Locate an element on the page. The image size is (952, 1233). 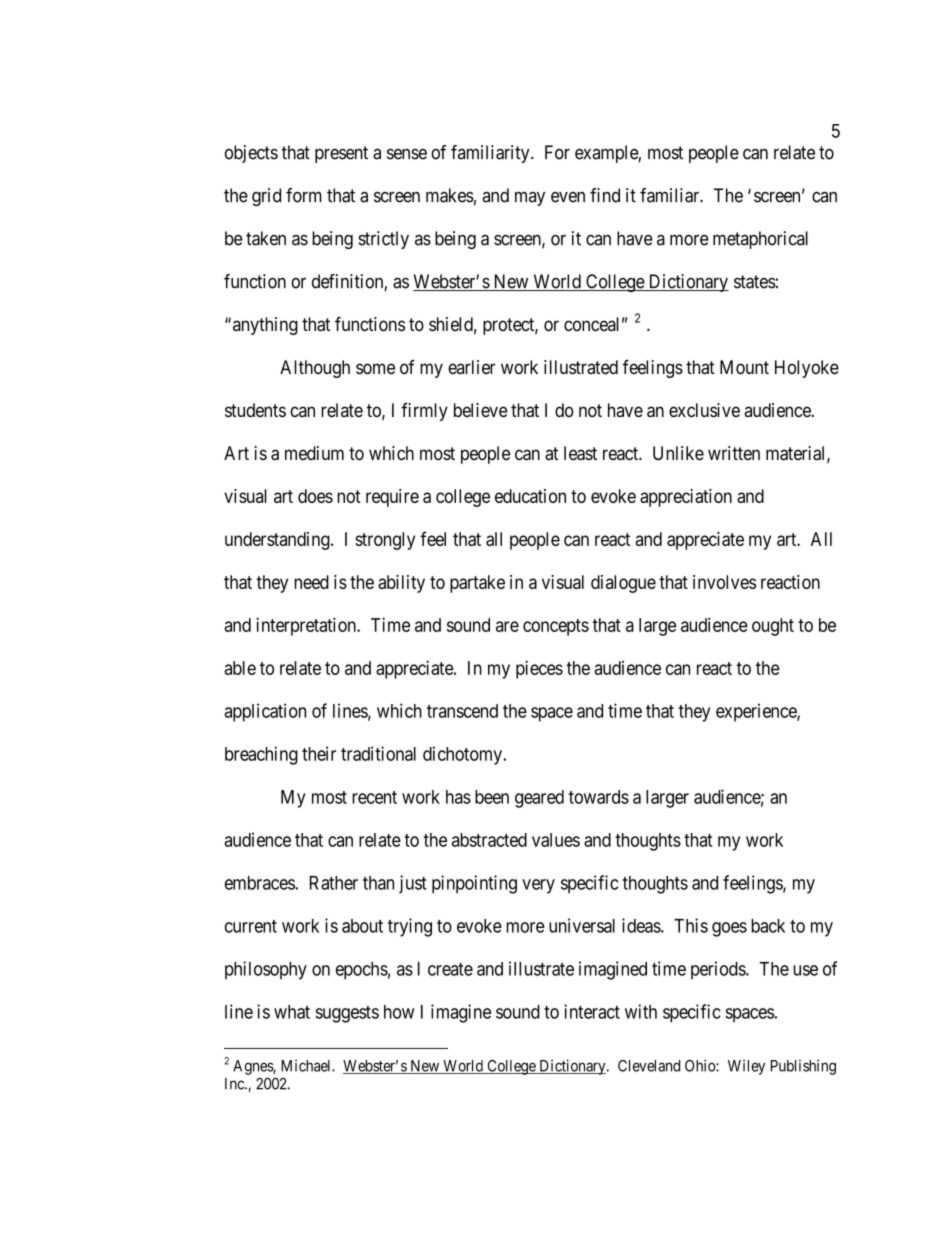
may is located at coordinates (530, 199).
